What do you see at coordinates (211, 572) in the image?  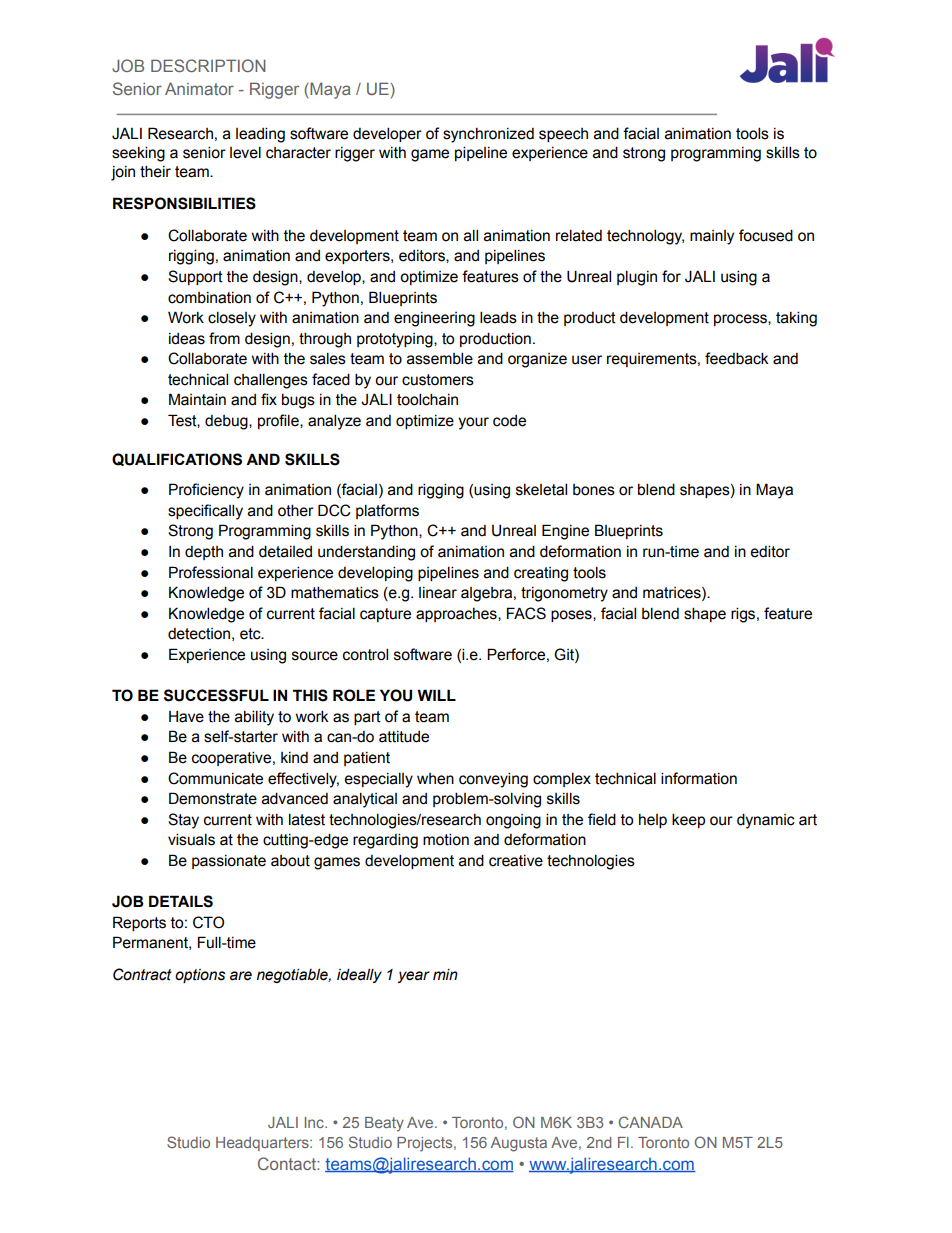 I see `Professional` at bounding box center [211, 572].
